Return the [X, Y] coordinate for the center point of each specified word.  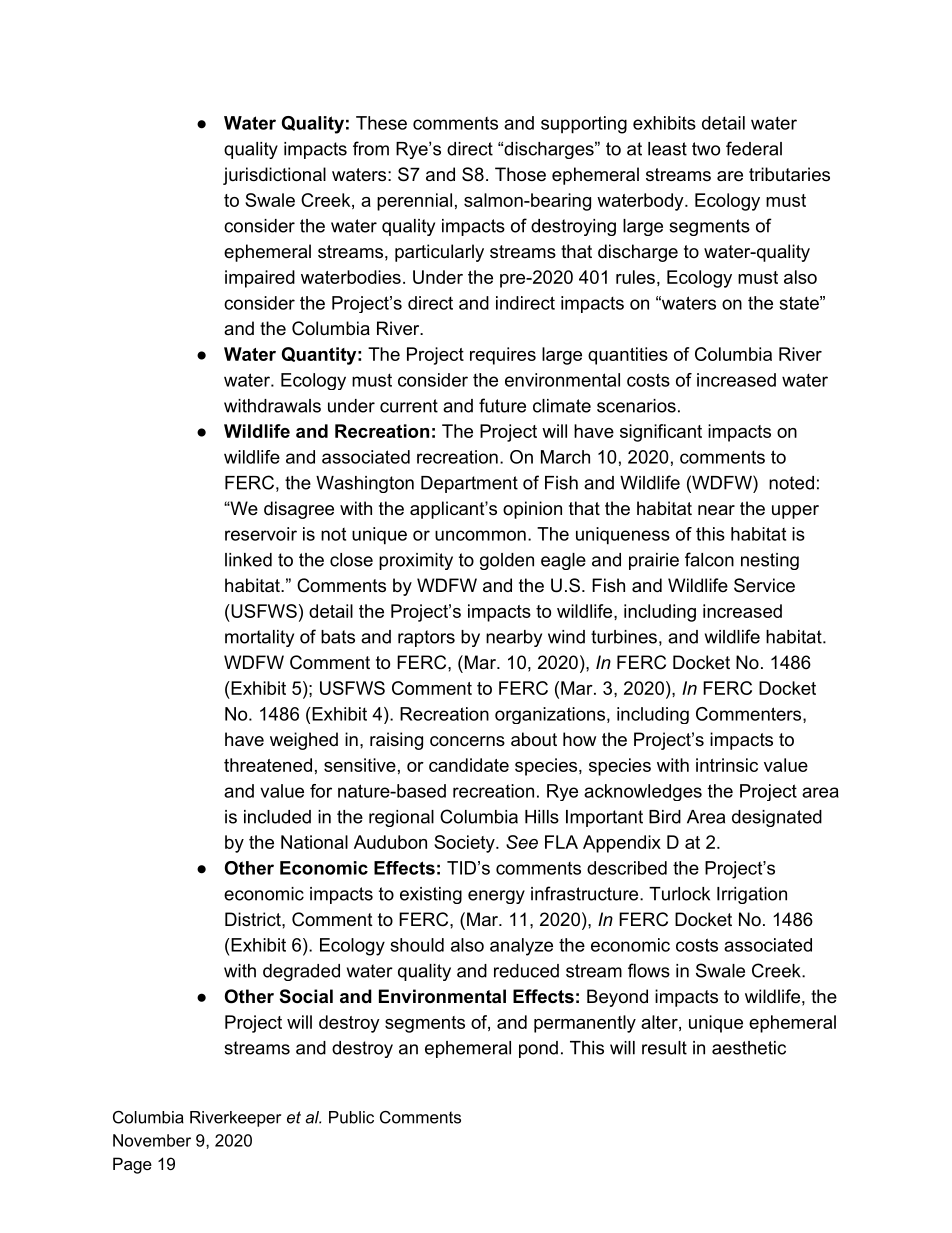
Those [520, 174]
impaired [260, 279]
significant [661, 433]
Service [764, 585]
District [254, 919]
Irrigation [752, 895]
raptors [426, 638]
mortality [259, 638]
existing [431, 895]
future [502, 405]
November [152, 1140]
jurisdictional [274, 176]
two [706, 149]
